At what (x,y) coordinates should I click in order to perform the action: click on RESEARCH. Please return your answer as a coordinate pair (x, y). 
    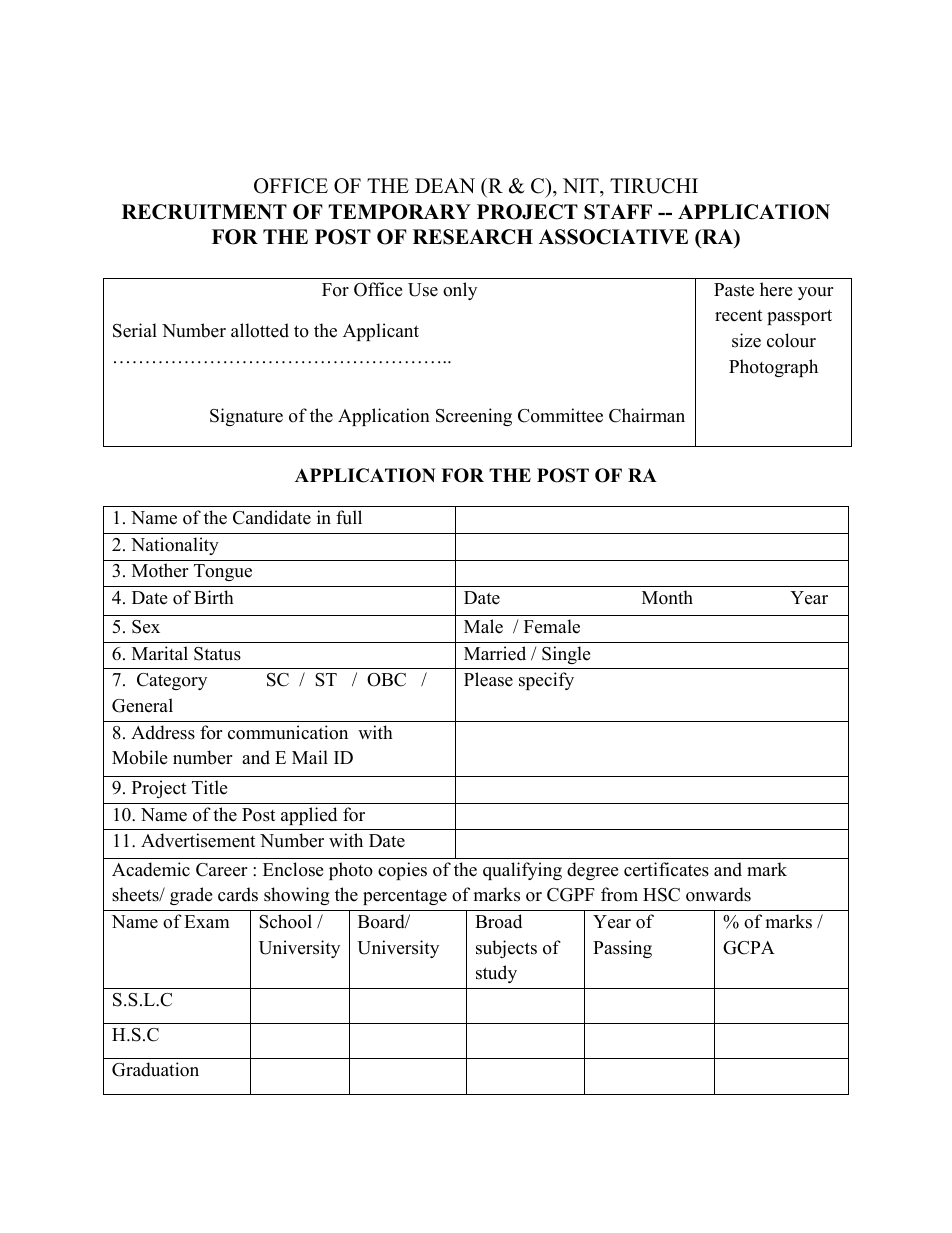
    Looking at the image, I should click on (473, 237).
